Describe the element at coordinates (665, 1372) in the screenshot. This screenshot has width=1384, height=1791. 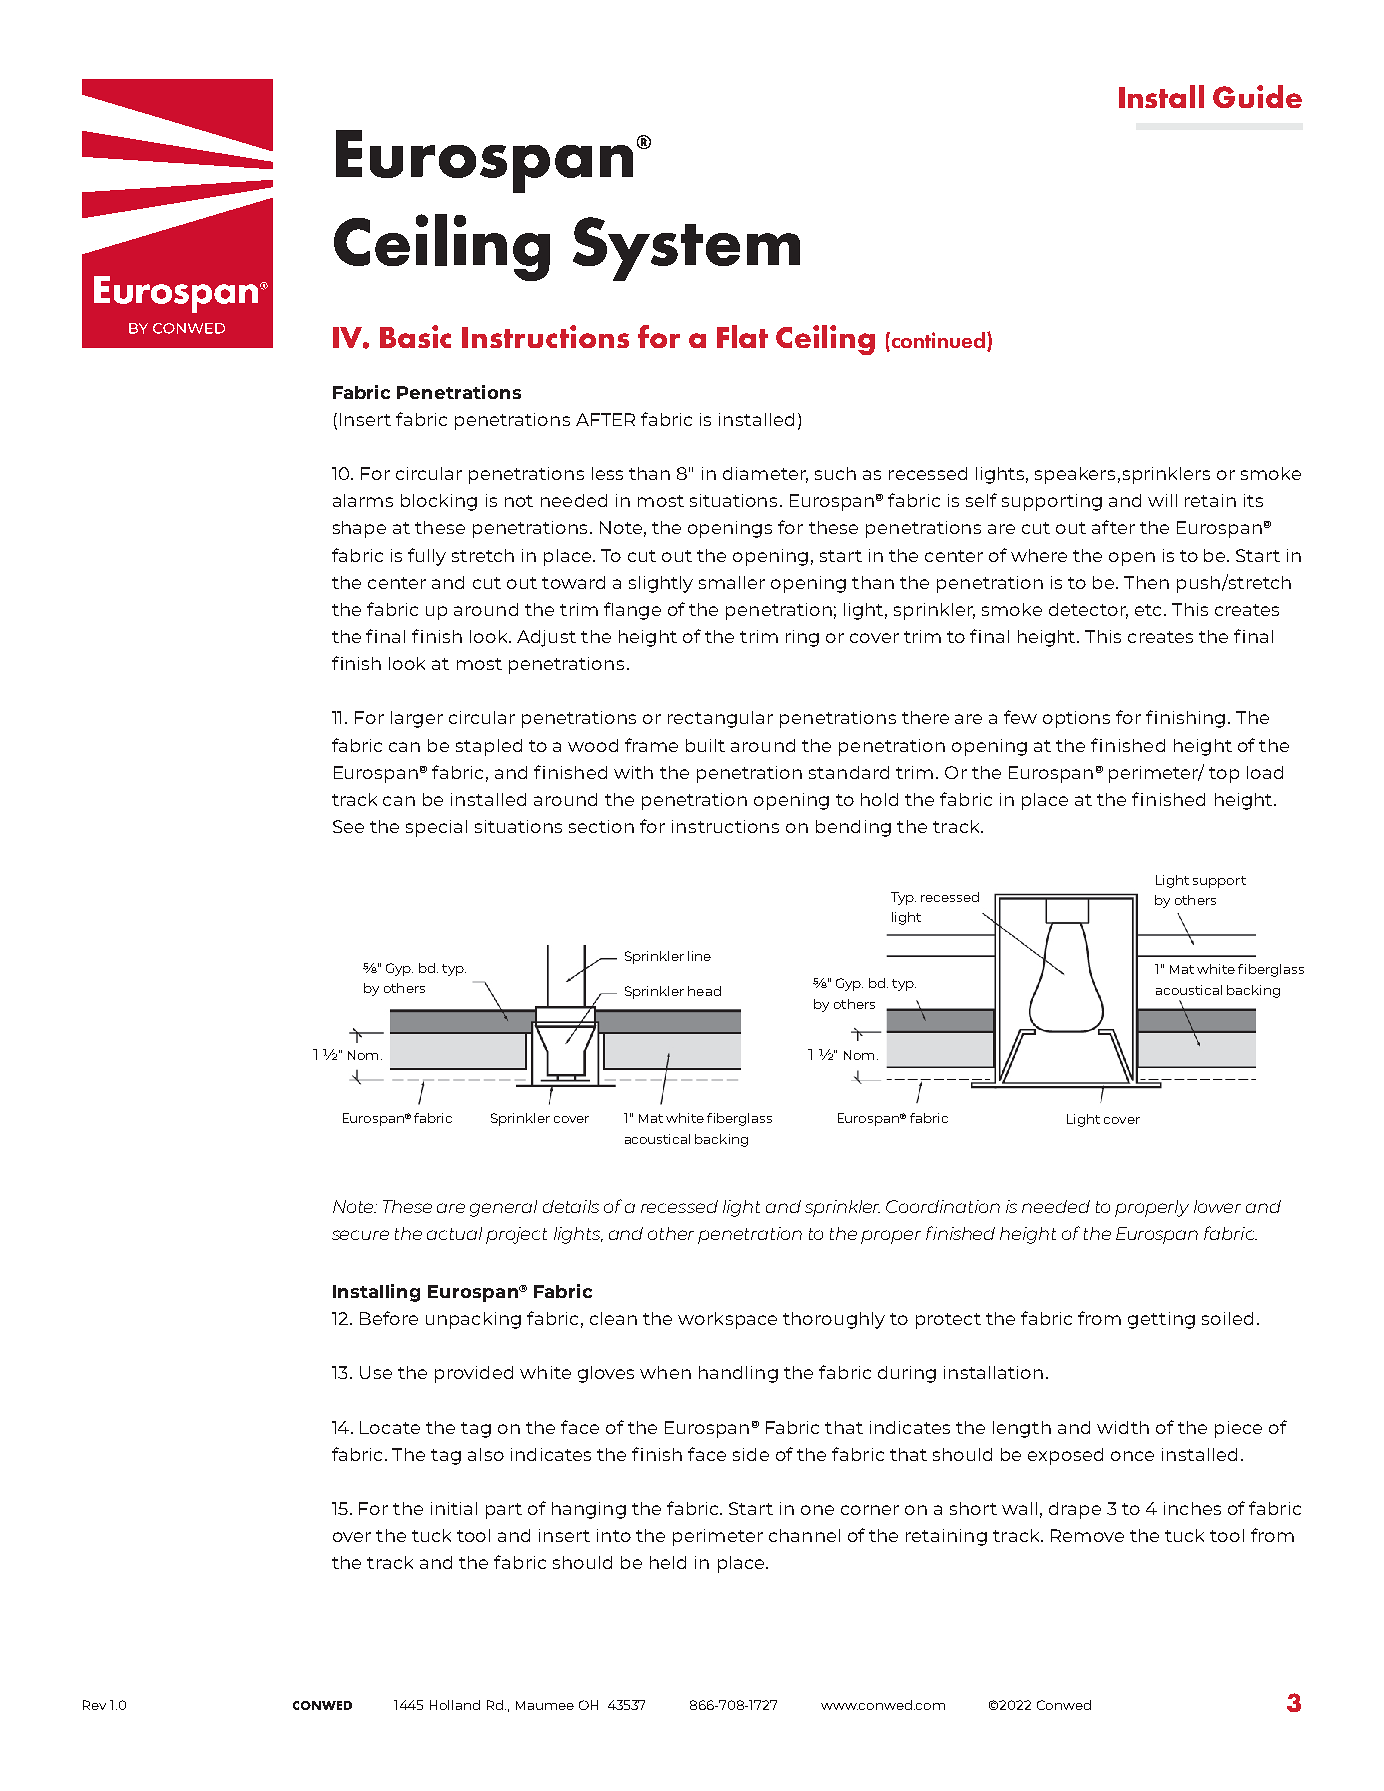
I see `when` at that location.
